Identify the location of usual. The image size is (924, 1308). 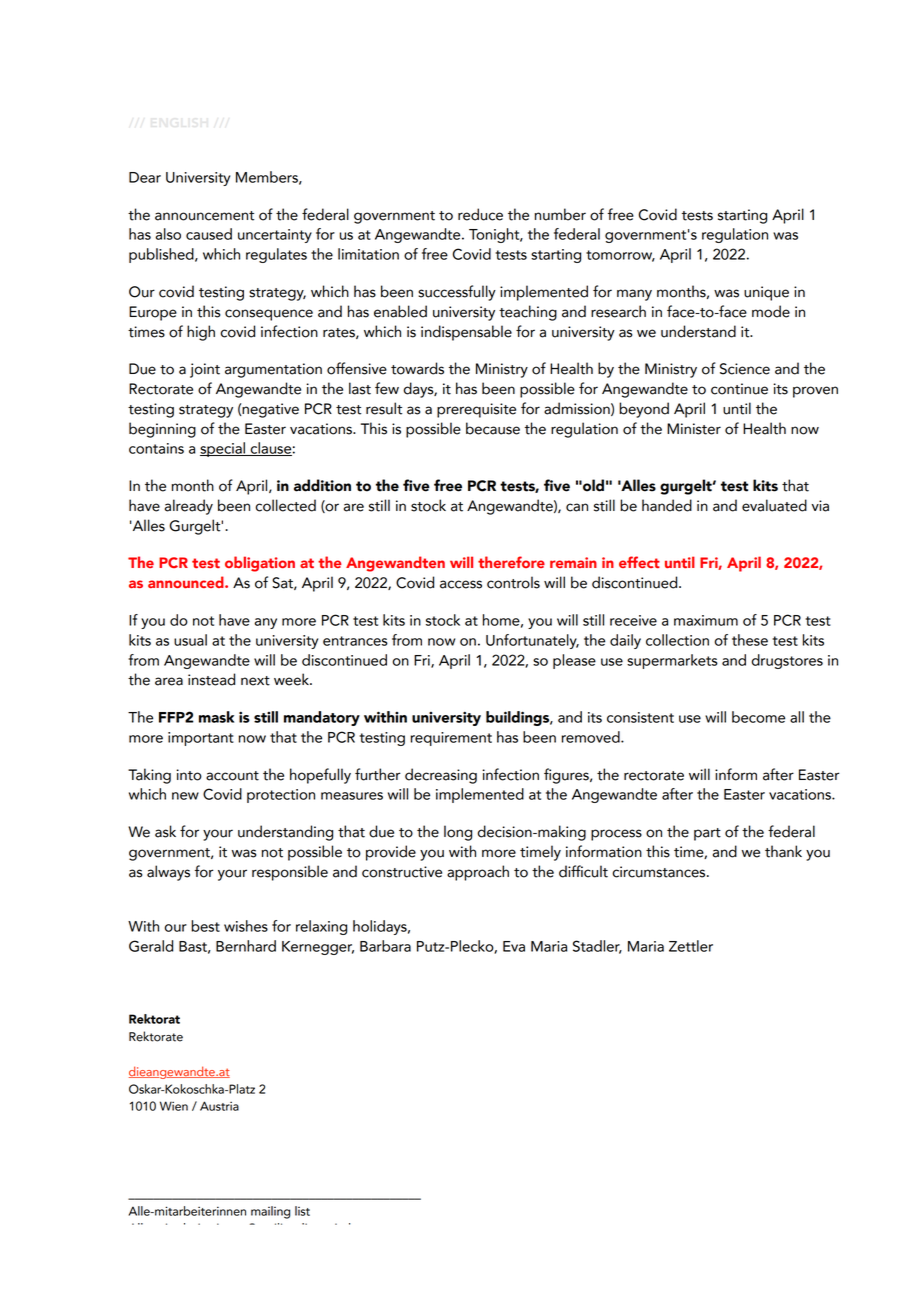
(190, 640).
